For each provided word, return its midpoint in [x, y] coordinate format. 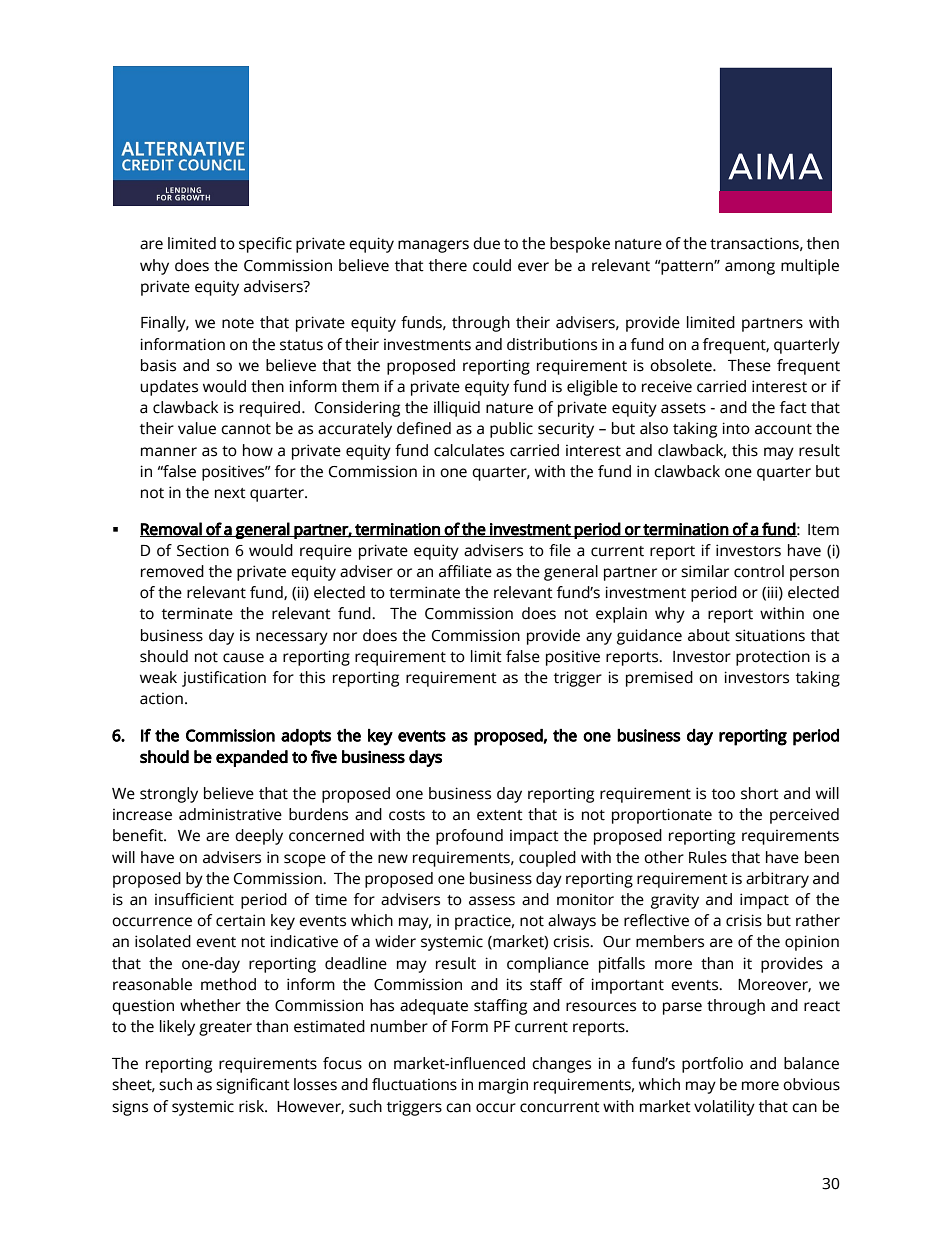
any [599, 638]
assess [492, 901]
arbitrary [777, 880]
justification [224, 679]
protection [773, 658]
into [736, 428]
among [750, 268]
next [230, 493]
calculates [469, 450]
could [492, 265]
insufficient [194, 899]
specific [265, 245]
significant [253, 1086]
